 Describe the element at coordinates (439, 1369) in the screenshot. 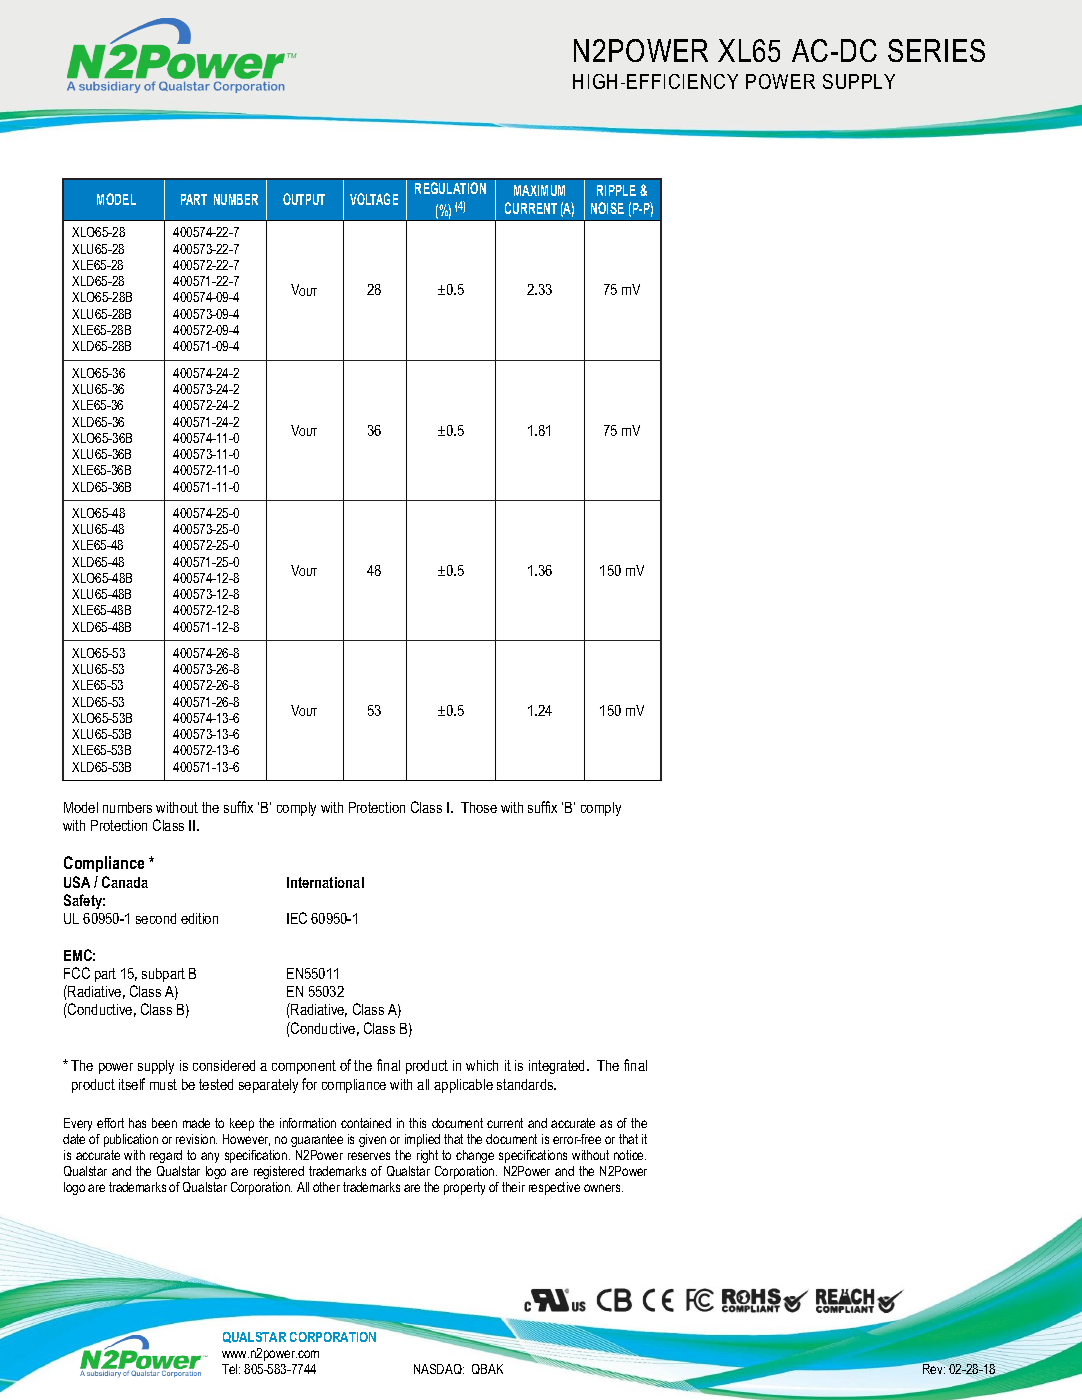

I see `NASDAQ` at that location.
